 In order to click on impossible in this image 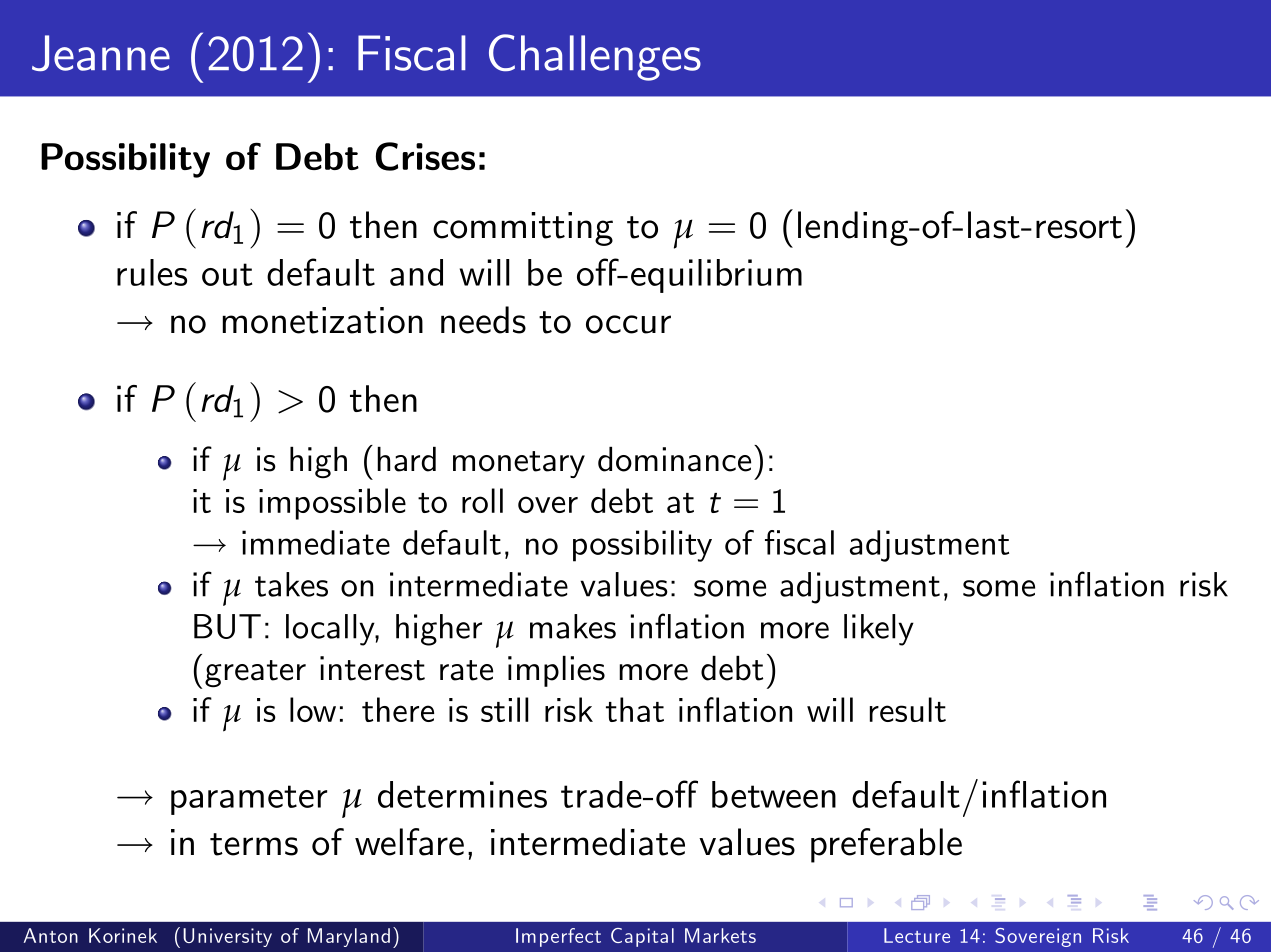, I will do `click(332, 504)`.
